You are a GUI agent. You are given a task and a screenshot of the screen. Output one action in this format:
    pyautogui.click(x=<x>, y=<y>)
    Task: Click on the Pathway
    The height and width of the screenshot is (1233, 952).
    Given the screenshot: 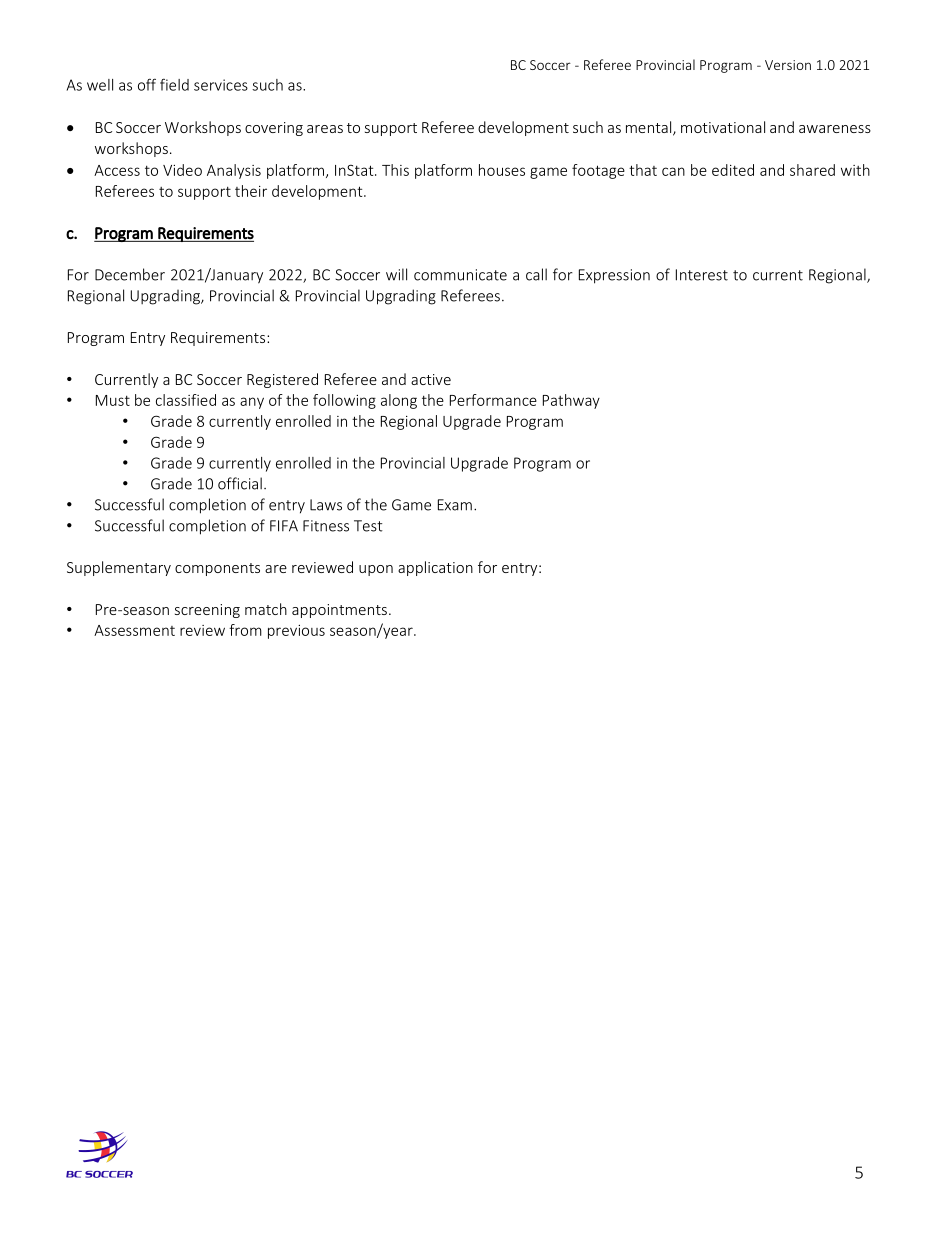 What is the action you would take?
    pyautogui.click(x=571, y=401)
